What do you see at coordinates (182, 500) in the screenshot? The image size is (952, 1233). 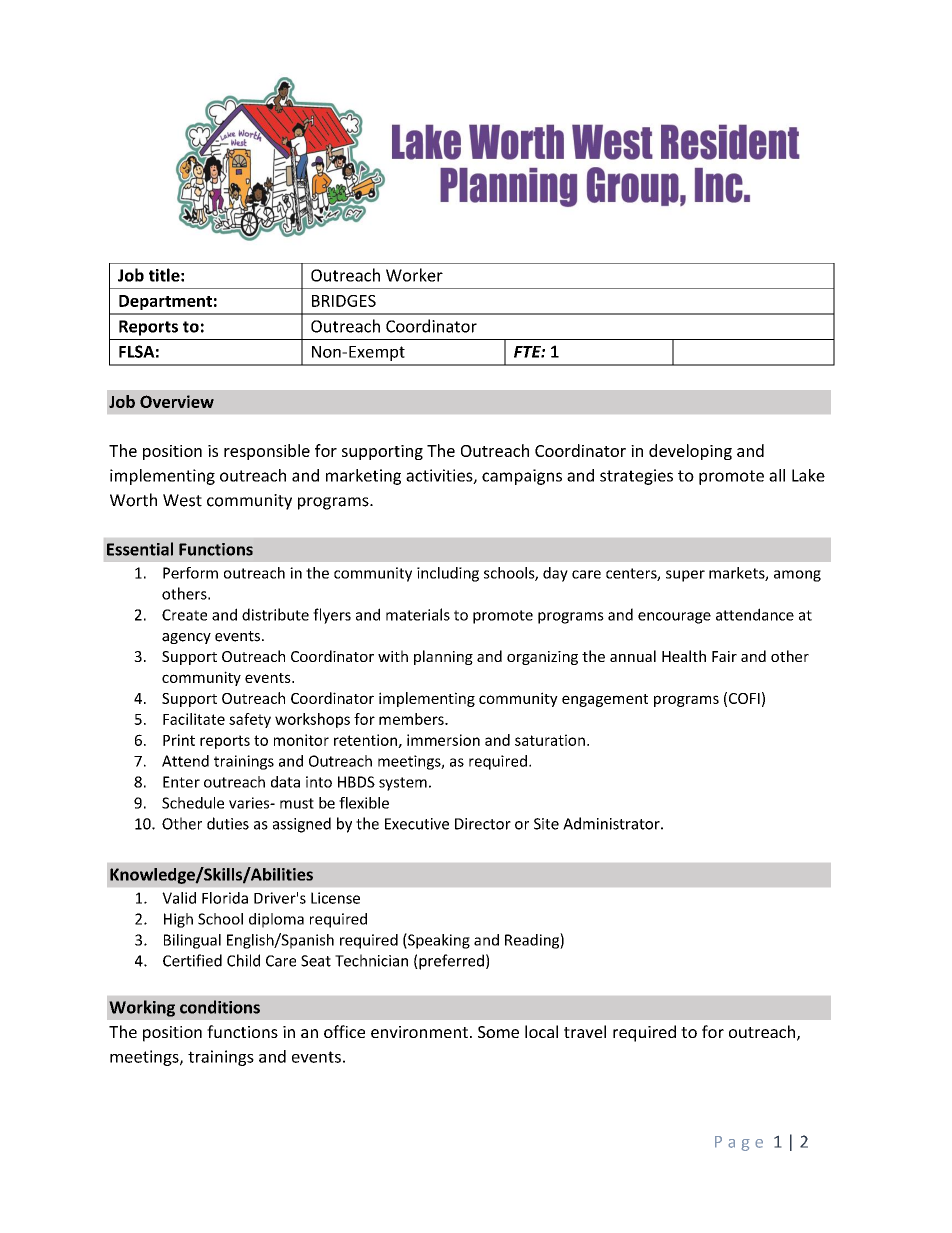 I see `West` at bounding box center [182, 500].
